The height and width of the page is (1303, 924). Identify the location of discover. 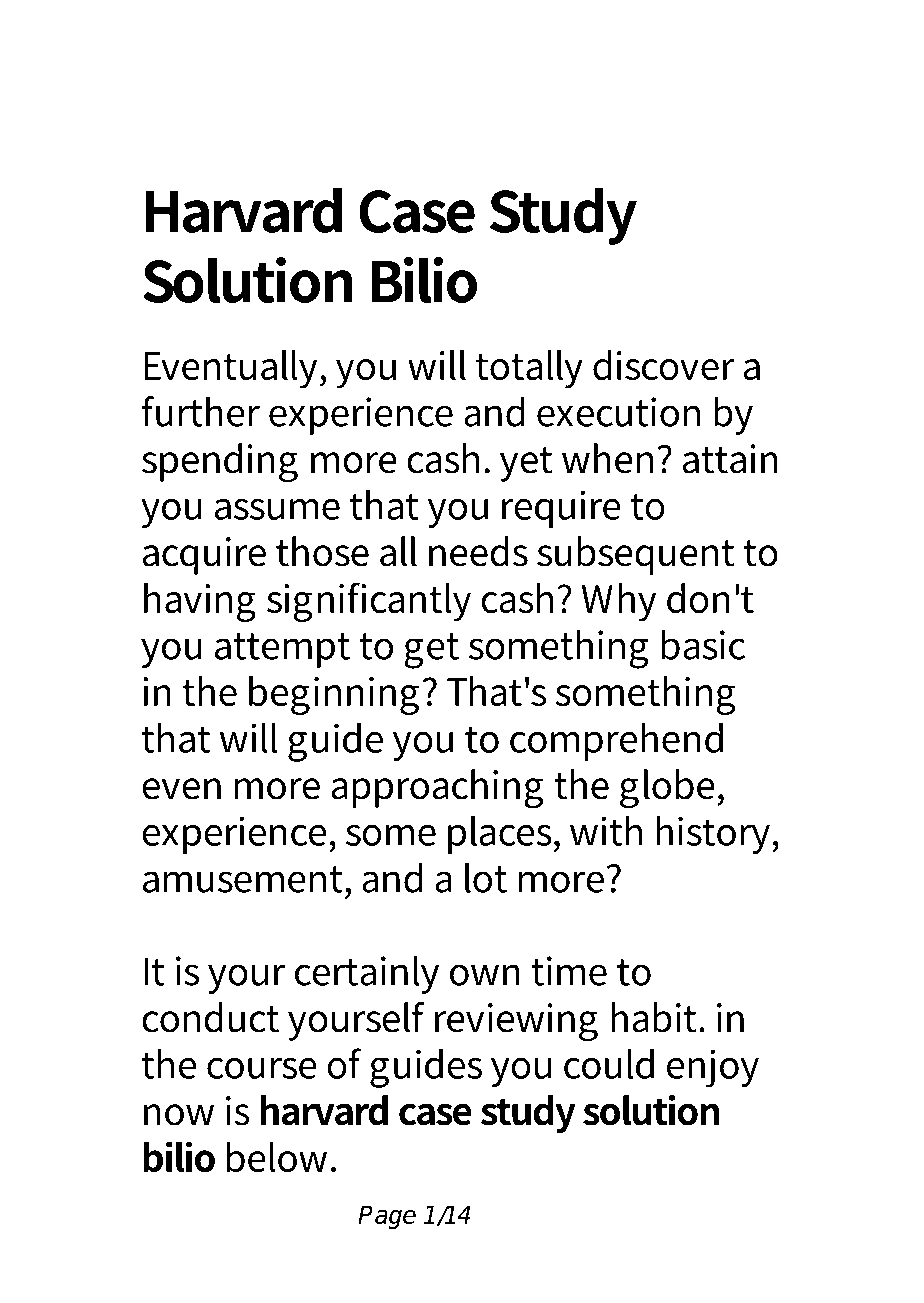
(663, 365).
